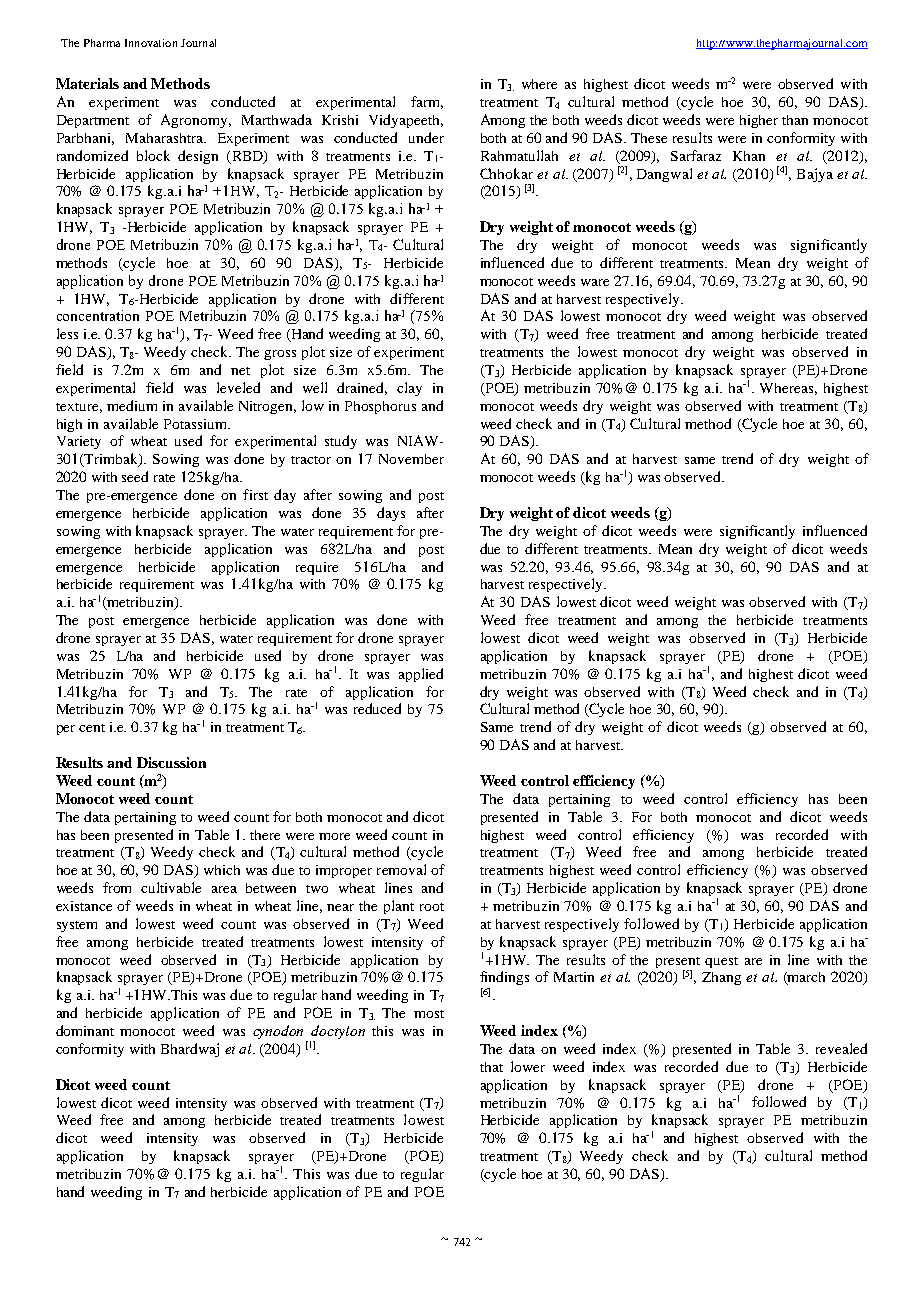  Describe the element at coordinates (135, 476) in the screenshot. I see `seed` at that location.
